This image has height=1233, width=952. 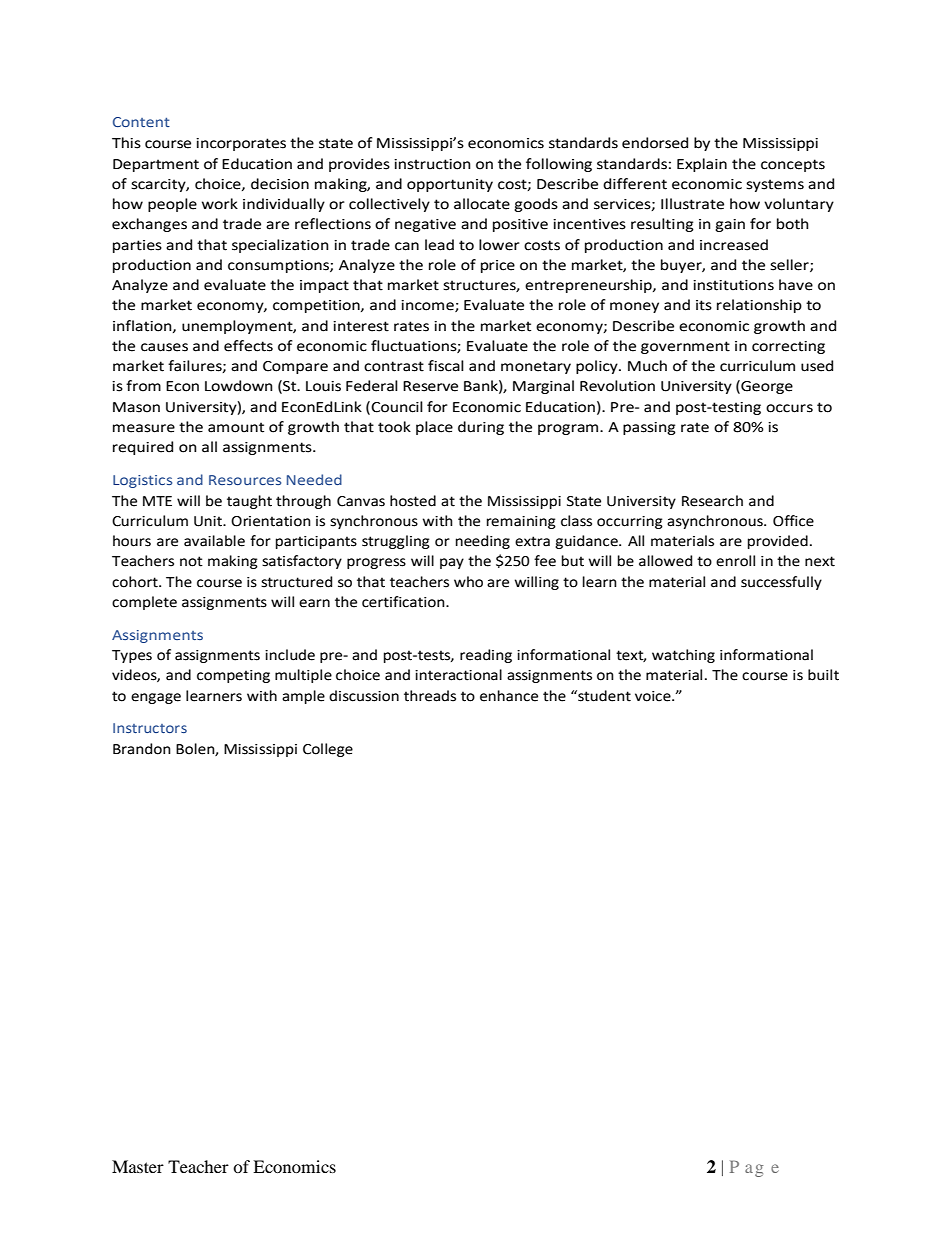 What do you see at coordinates (702, 165) in the image?
I see `Explain` at bounding box center [702, 165].
